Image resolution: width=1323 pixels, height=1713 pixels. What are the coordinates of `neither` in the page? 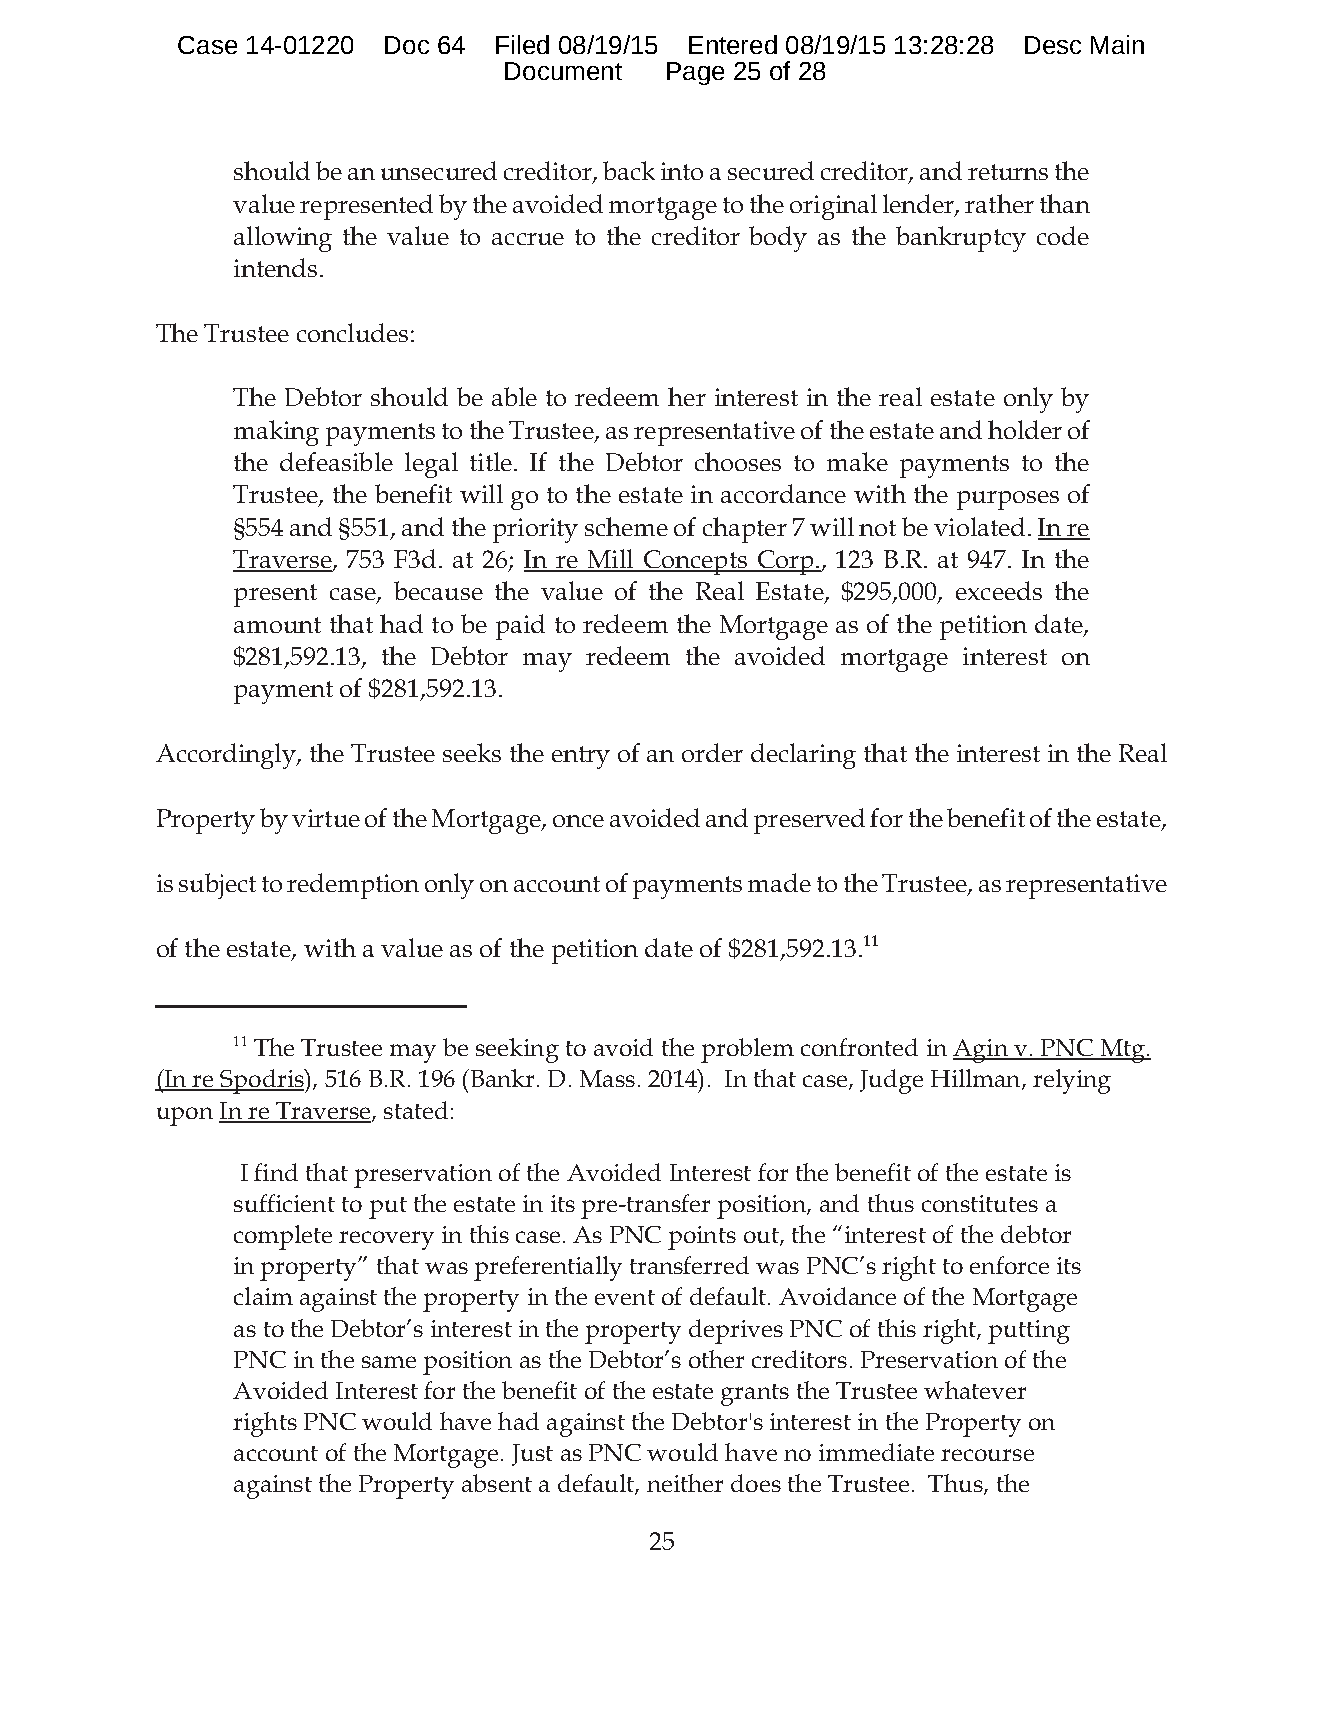 It's located at (685, 1483).
